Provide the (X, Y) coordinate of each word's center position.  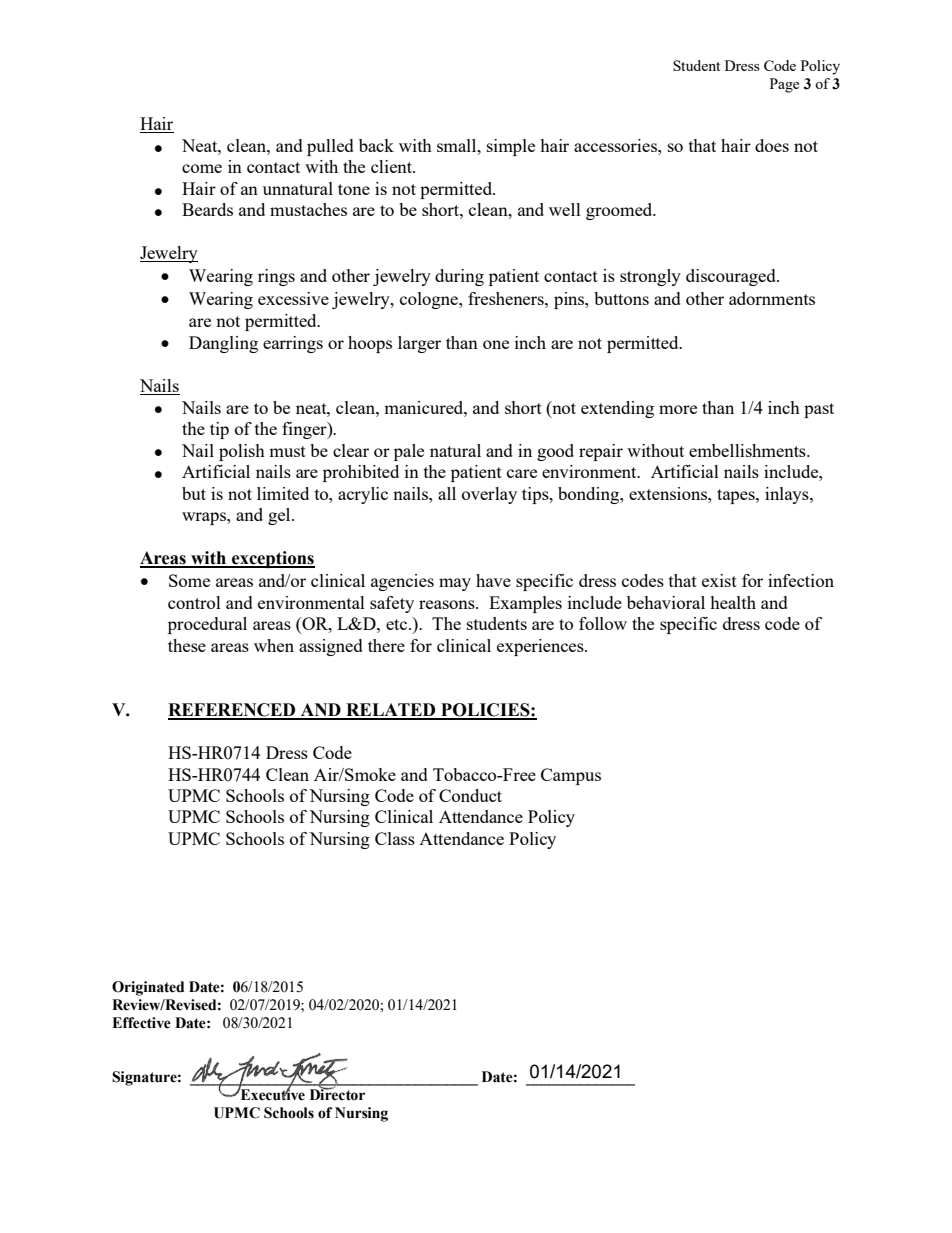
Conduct (470, 795)
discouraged (732, 277)
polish (242, 452)
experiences (541, 647)
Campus (571, 776)
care (522, 473)
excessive (293, 298)
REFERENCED (233, 711)
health (733, 602)
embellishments (748, 450)
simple (511, 147)
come (202, 168)
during (459, 277)
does (772, 145)
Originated (148, 988)
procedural (207, 625)
